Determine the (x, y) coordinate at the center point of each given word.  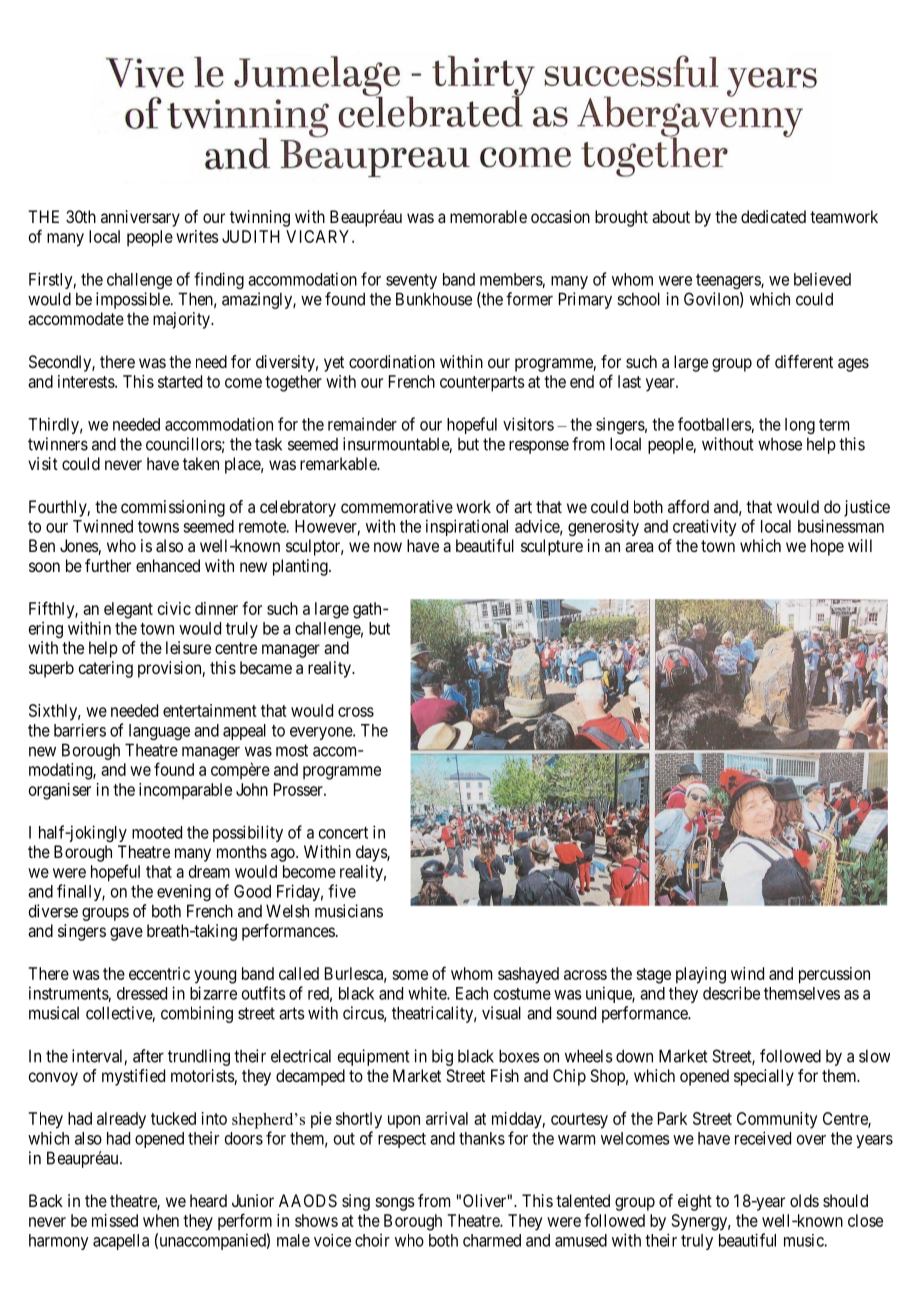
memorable (488, 216)
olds (804, 1200)
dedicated (773, 216)
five (342, 891)
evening (184, 892)
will (860, 545)
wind (747, 973)
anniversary (140, 218)
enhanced (168, 565)
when (161, 1220)
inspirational (467, 527)
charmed (492, 1240)
